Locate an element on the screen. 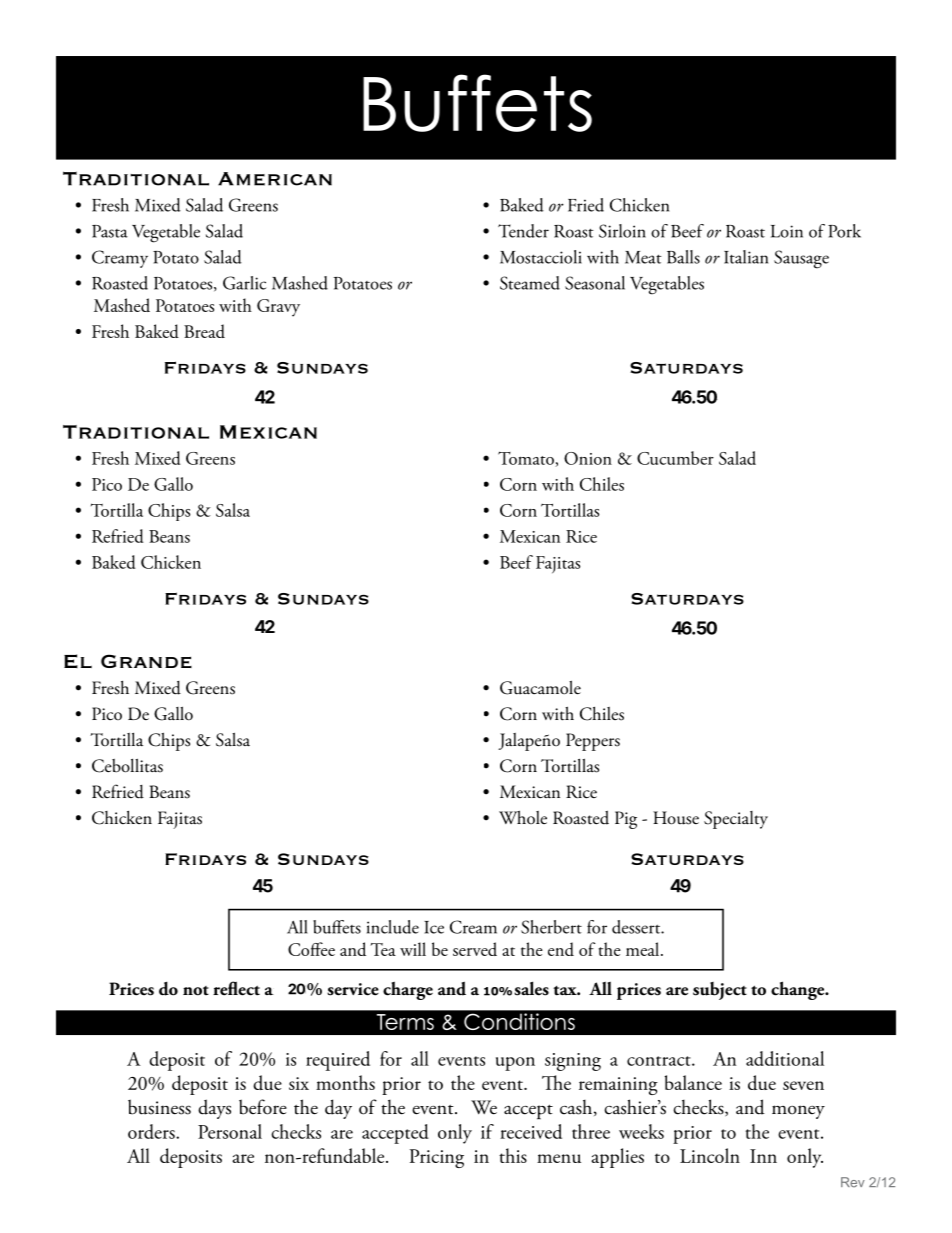  Seasonal is located at coordinates (595, 283).
